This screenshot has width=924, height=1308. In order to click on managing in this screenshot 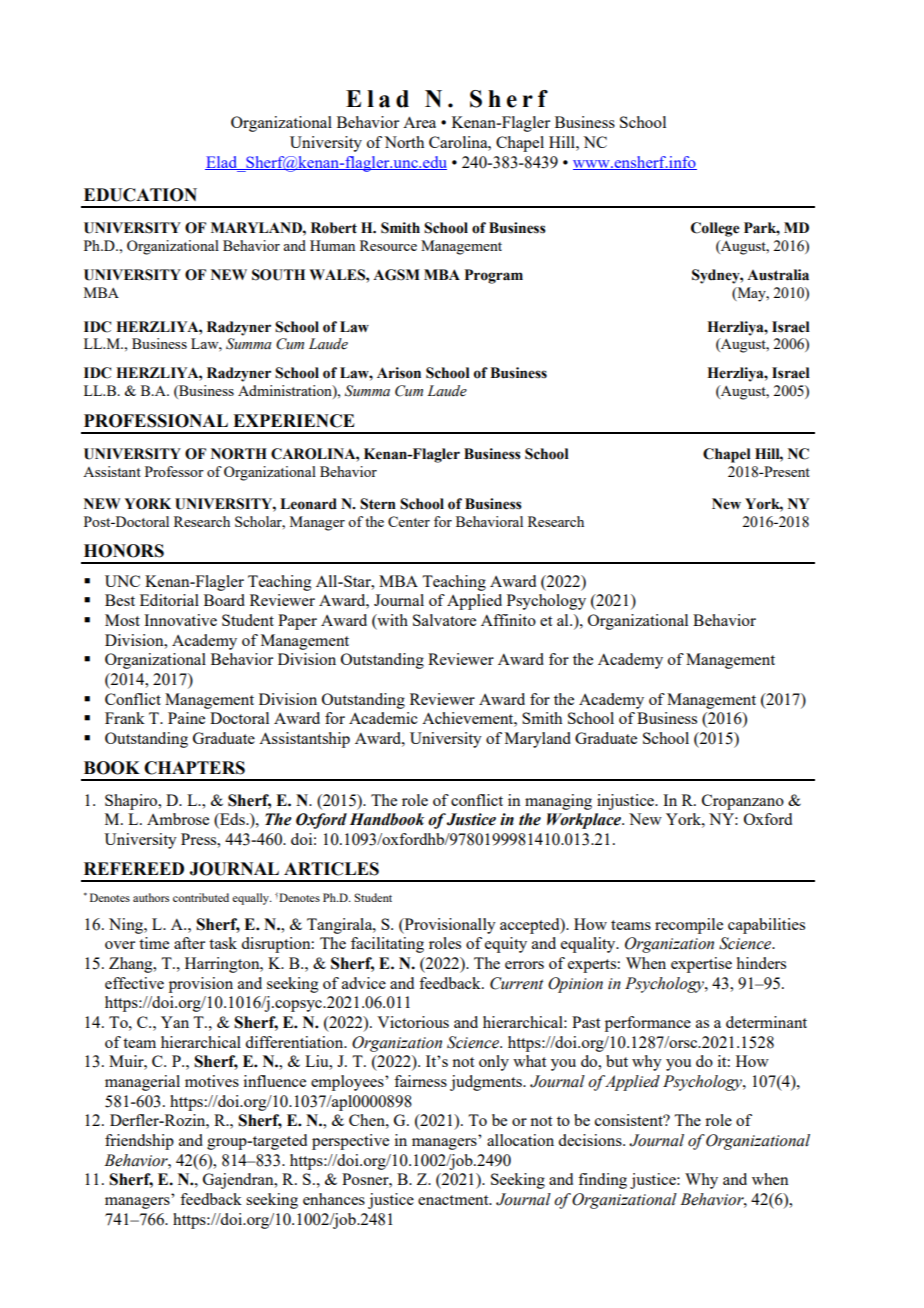, I will do `click(558, 802)`.
